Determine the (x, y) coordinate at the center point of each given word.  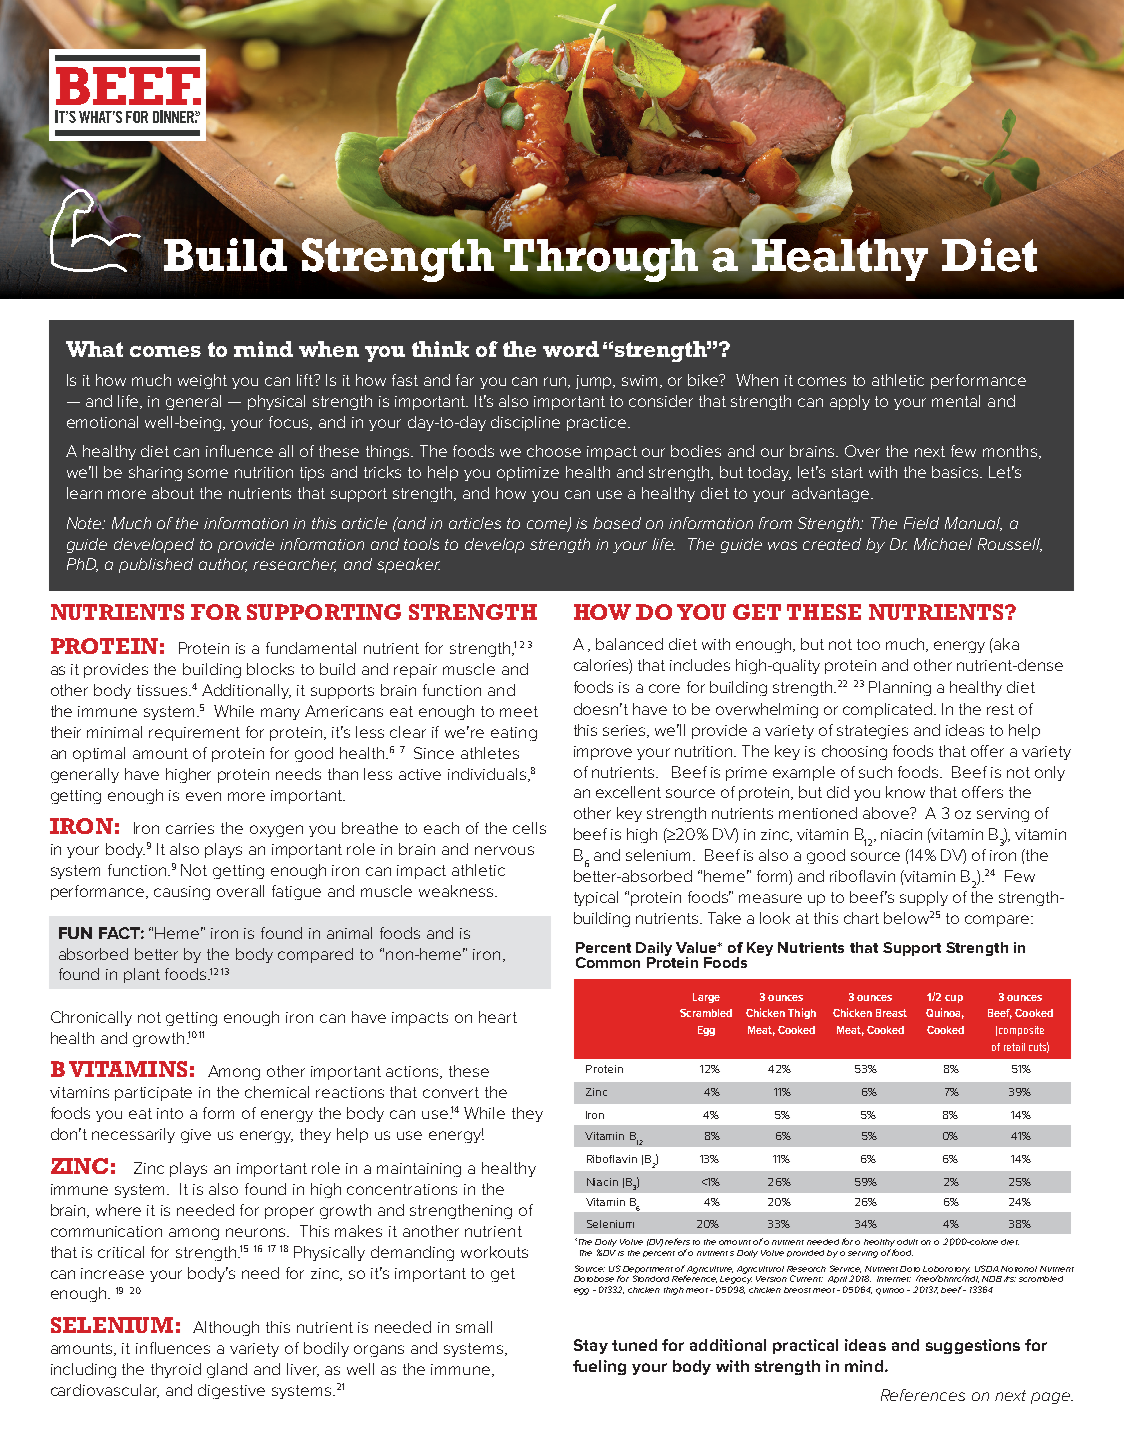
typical (596, 898)
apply (850, 402)
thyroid (176, 1370)
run (556, 382)
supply (924, 898)
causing (182, 893)
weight (202, 381)
